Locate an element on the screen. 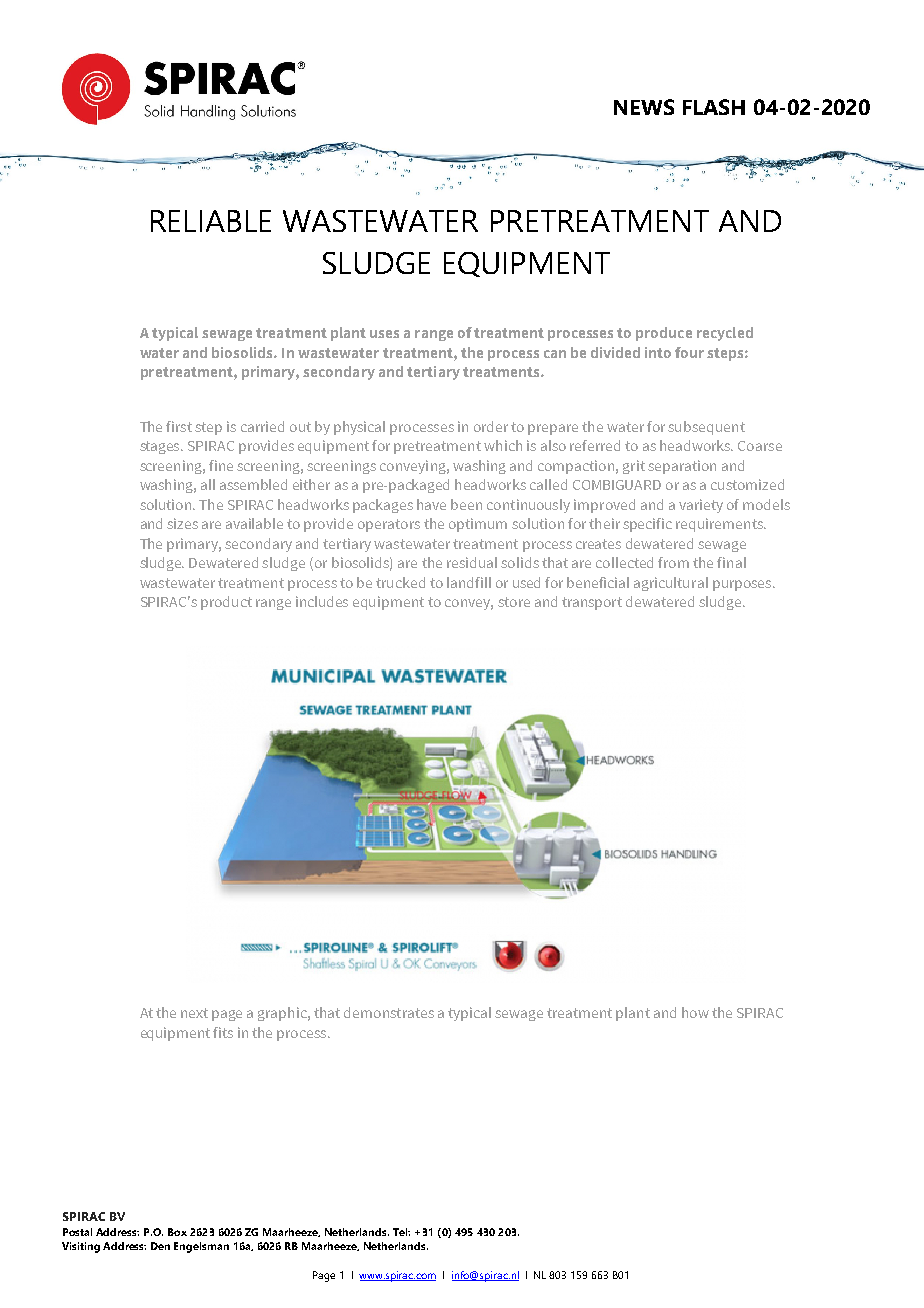 The width and height of the screenshot is (924, 1308). how is located at coordinates (695, 1012).
